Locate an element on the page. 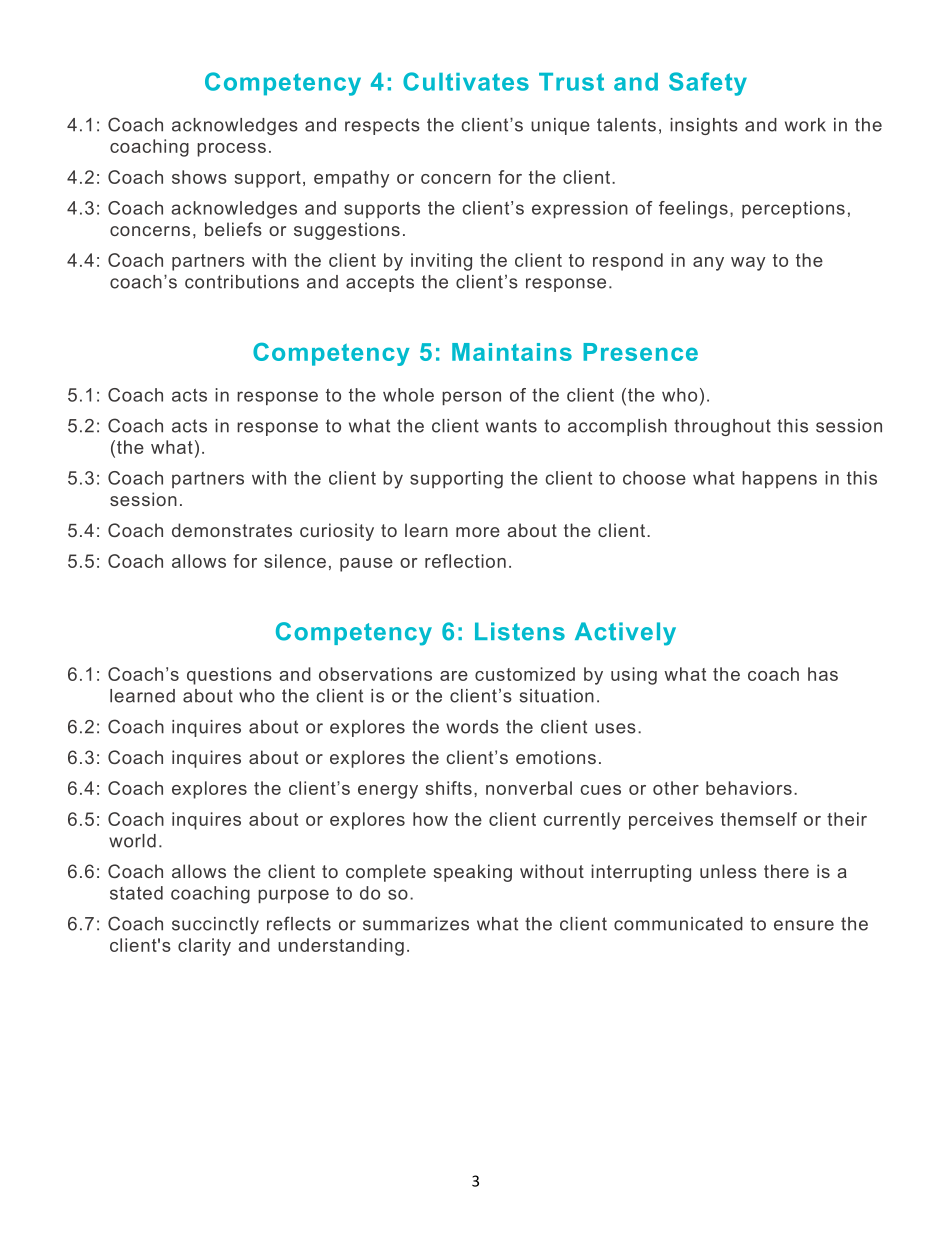  succinctly is located at coordinates (215, 925).
